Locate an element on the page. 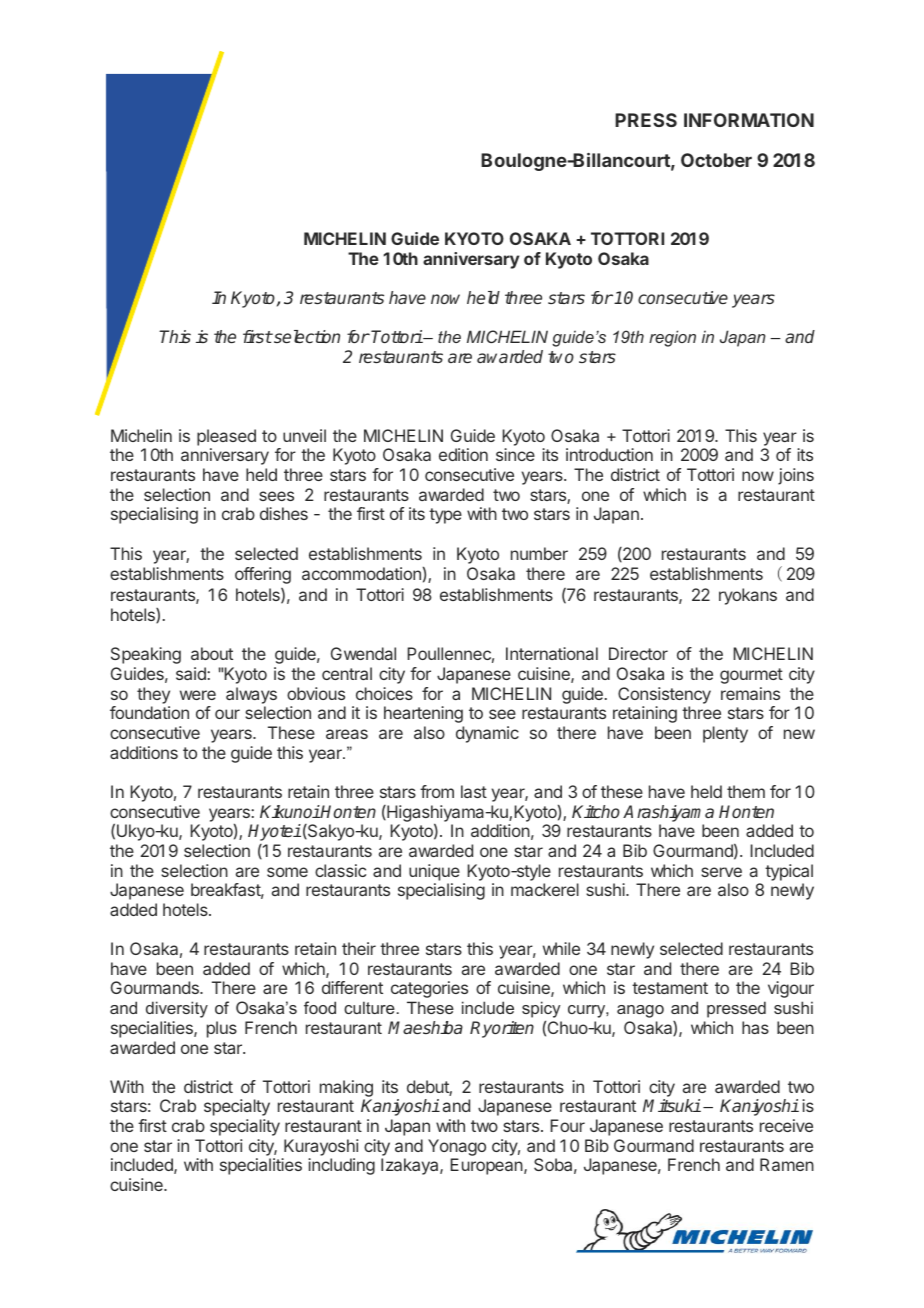 The width and height of the image is (924, 1308). pleased is located at coordinates (226, 437).
